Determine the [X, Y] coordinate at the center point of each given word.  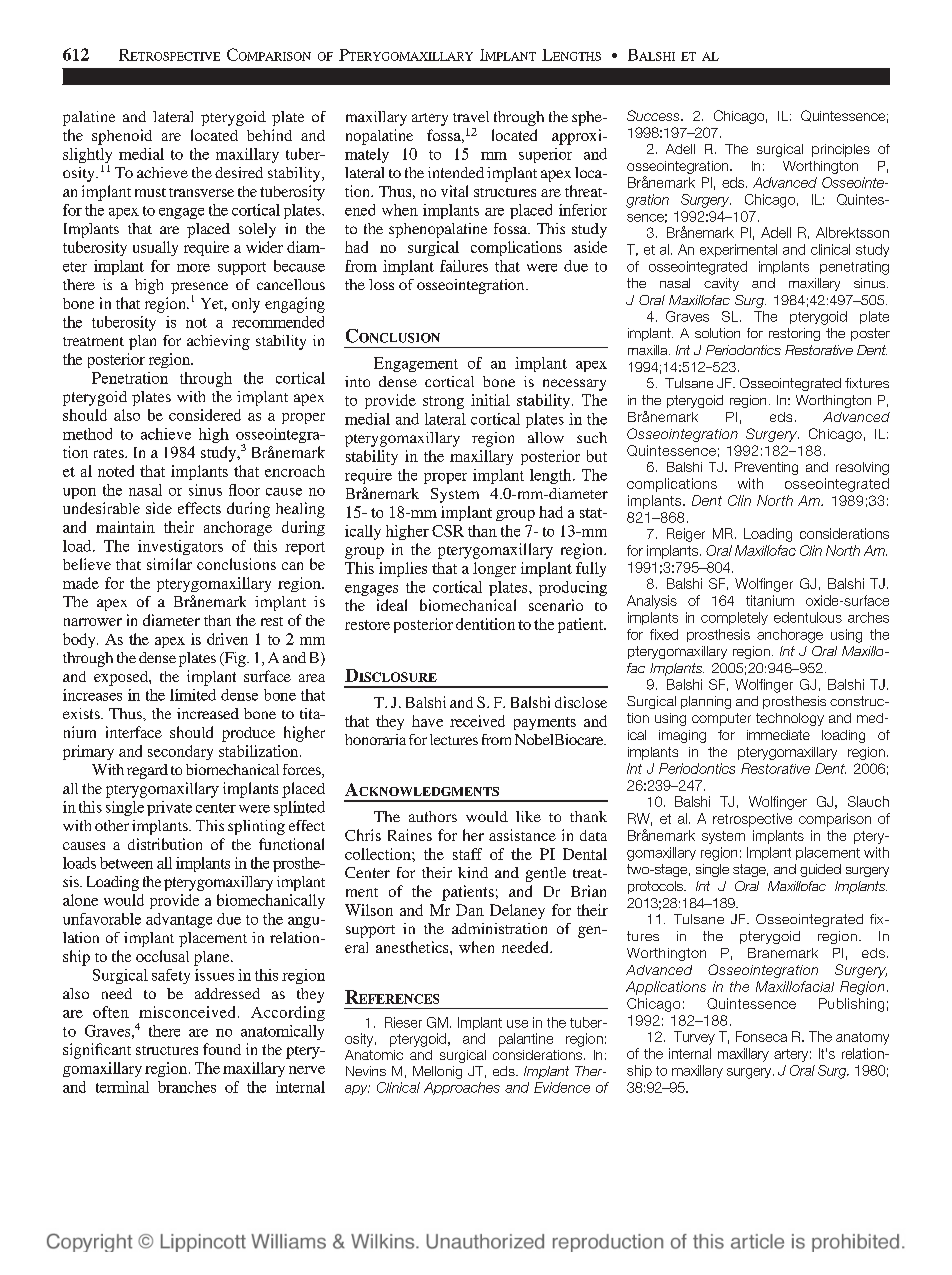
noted [116, 471]
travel [471, 116]
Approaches [462, 1088]
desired [239, 172]
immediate [778, 735]
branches [187, 1087]
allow [546, 437]
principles [841, 150]
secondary [180, 752]
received [477, 721]
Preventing [766, 468]
